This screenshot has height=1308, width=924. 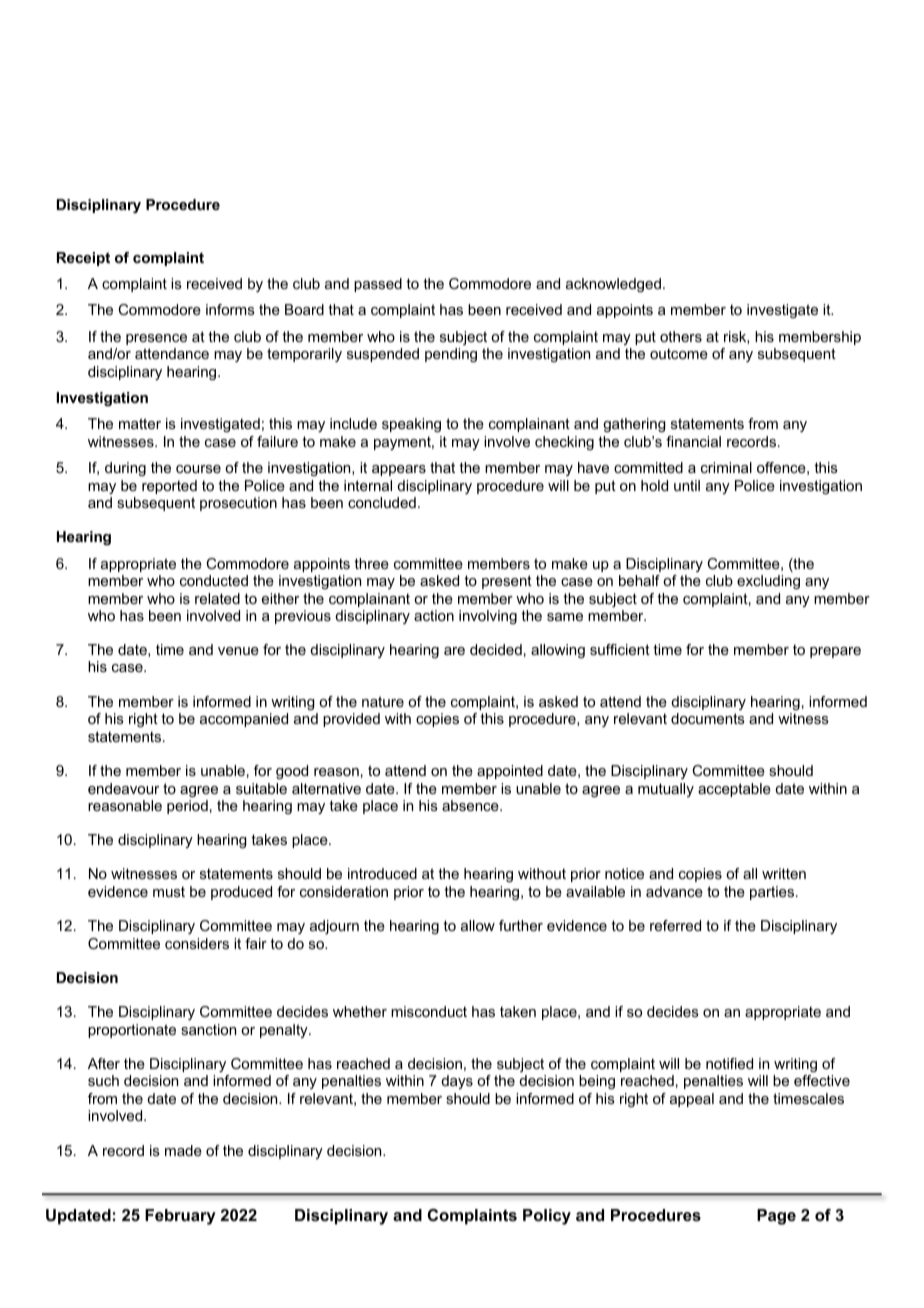 I want to click on others, so click(x=681, y=336).
